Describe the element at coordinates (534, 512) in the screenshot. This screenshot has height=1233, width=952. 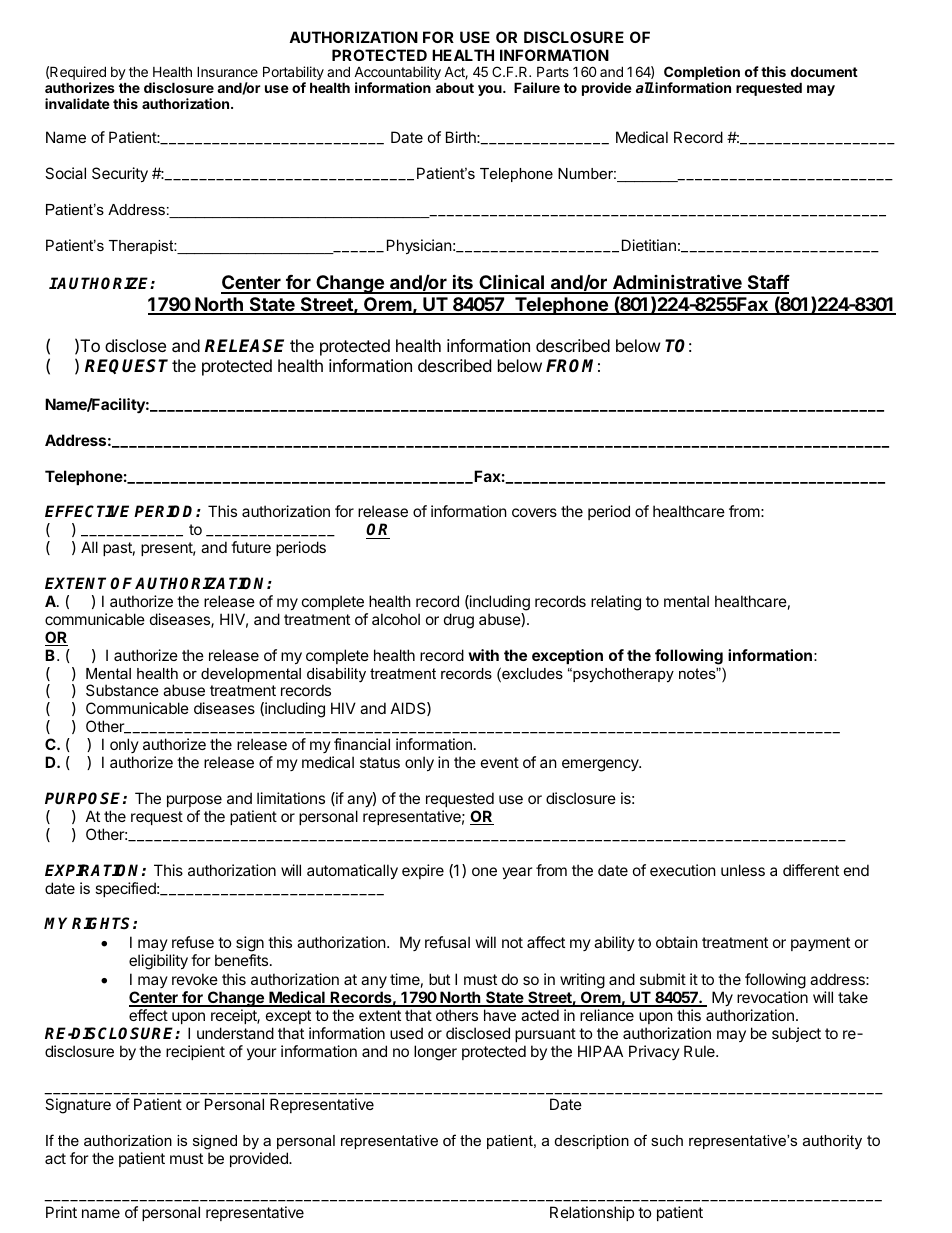
I see `covers` at that location.
